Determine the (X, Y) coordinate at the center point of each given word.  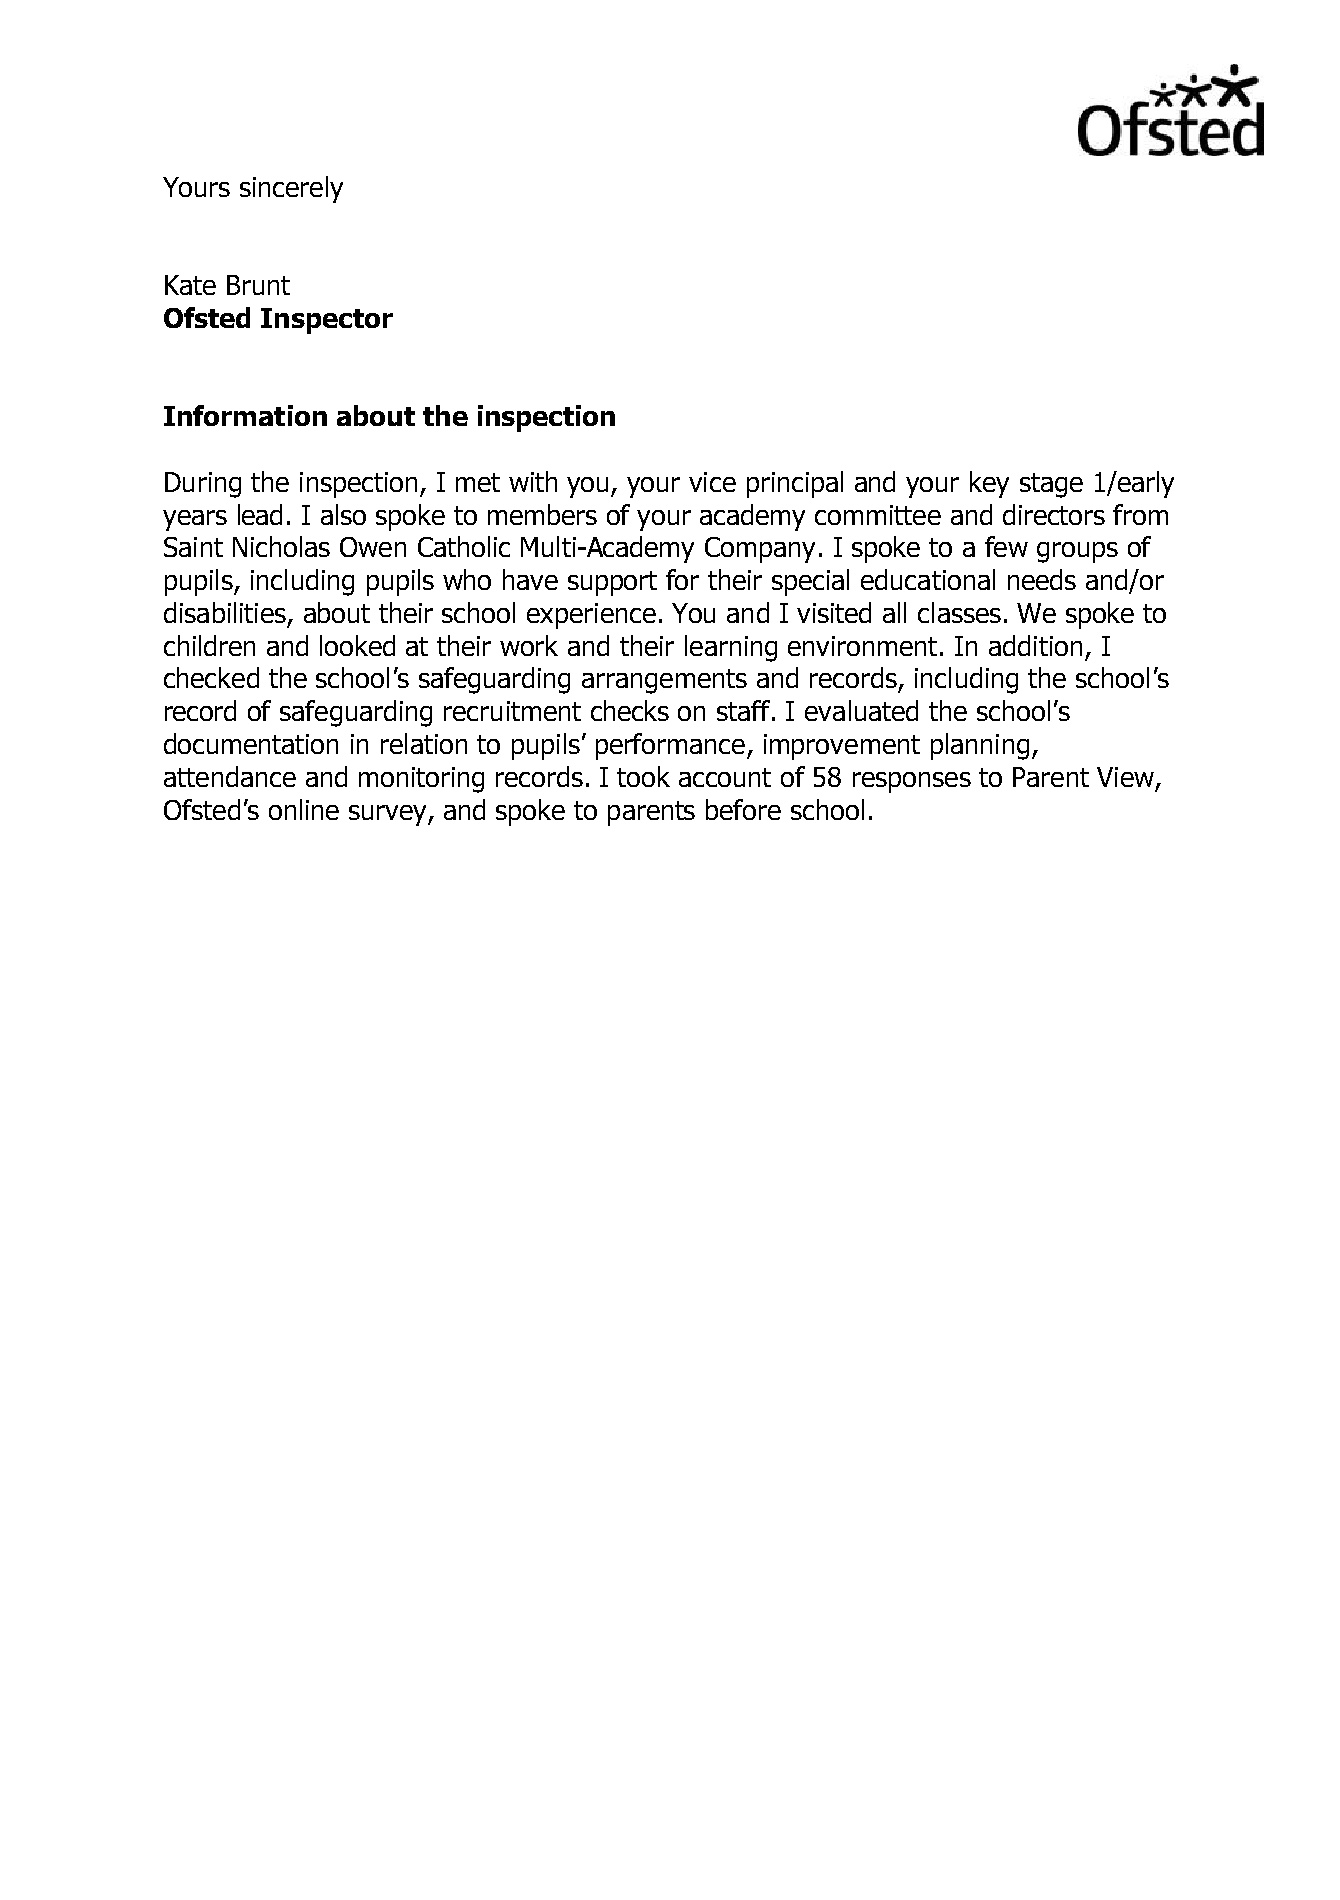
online (304, 809)
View (1125, 777)
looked (357, 645)
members (542, 514)
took (643, 776)
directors (1054, 514)
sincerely (291, 189)
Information (245, 415)
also (343, 514)
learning (731, 648)
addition (1035, 645)
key (989, 484)
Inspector (327, 321)
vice (712, 482)
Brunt (258, 285)
